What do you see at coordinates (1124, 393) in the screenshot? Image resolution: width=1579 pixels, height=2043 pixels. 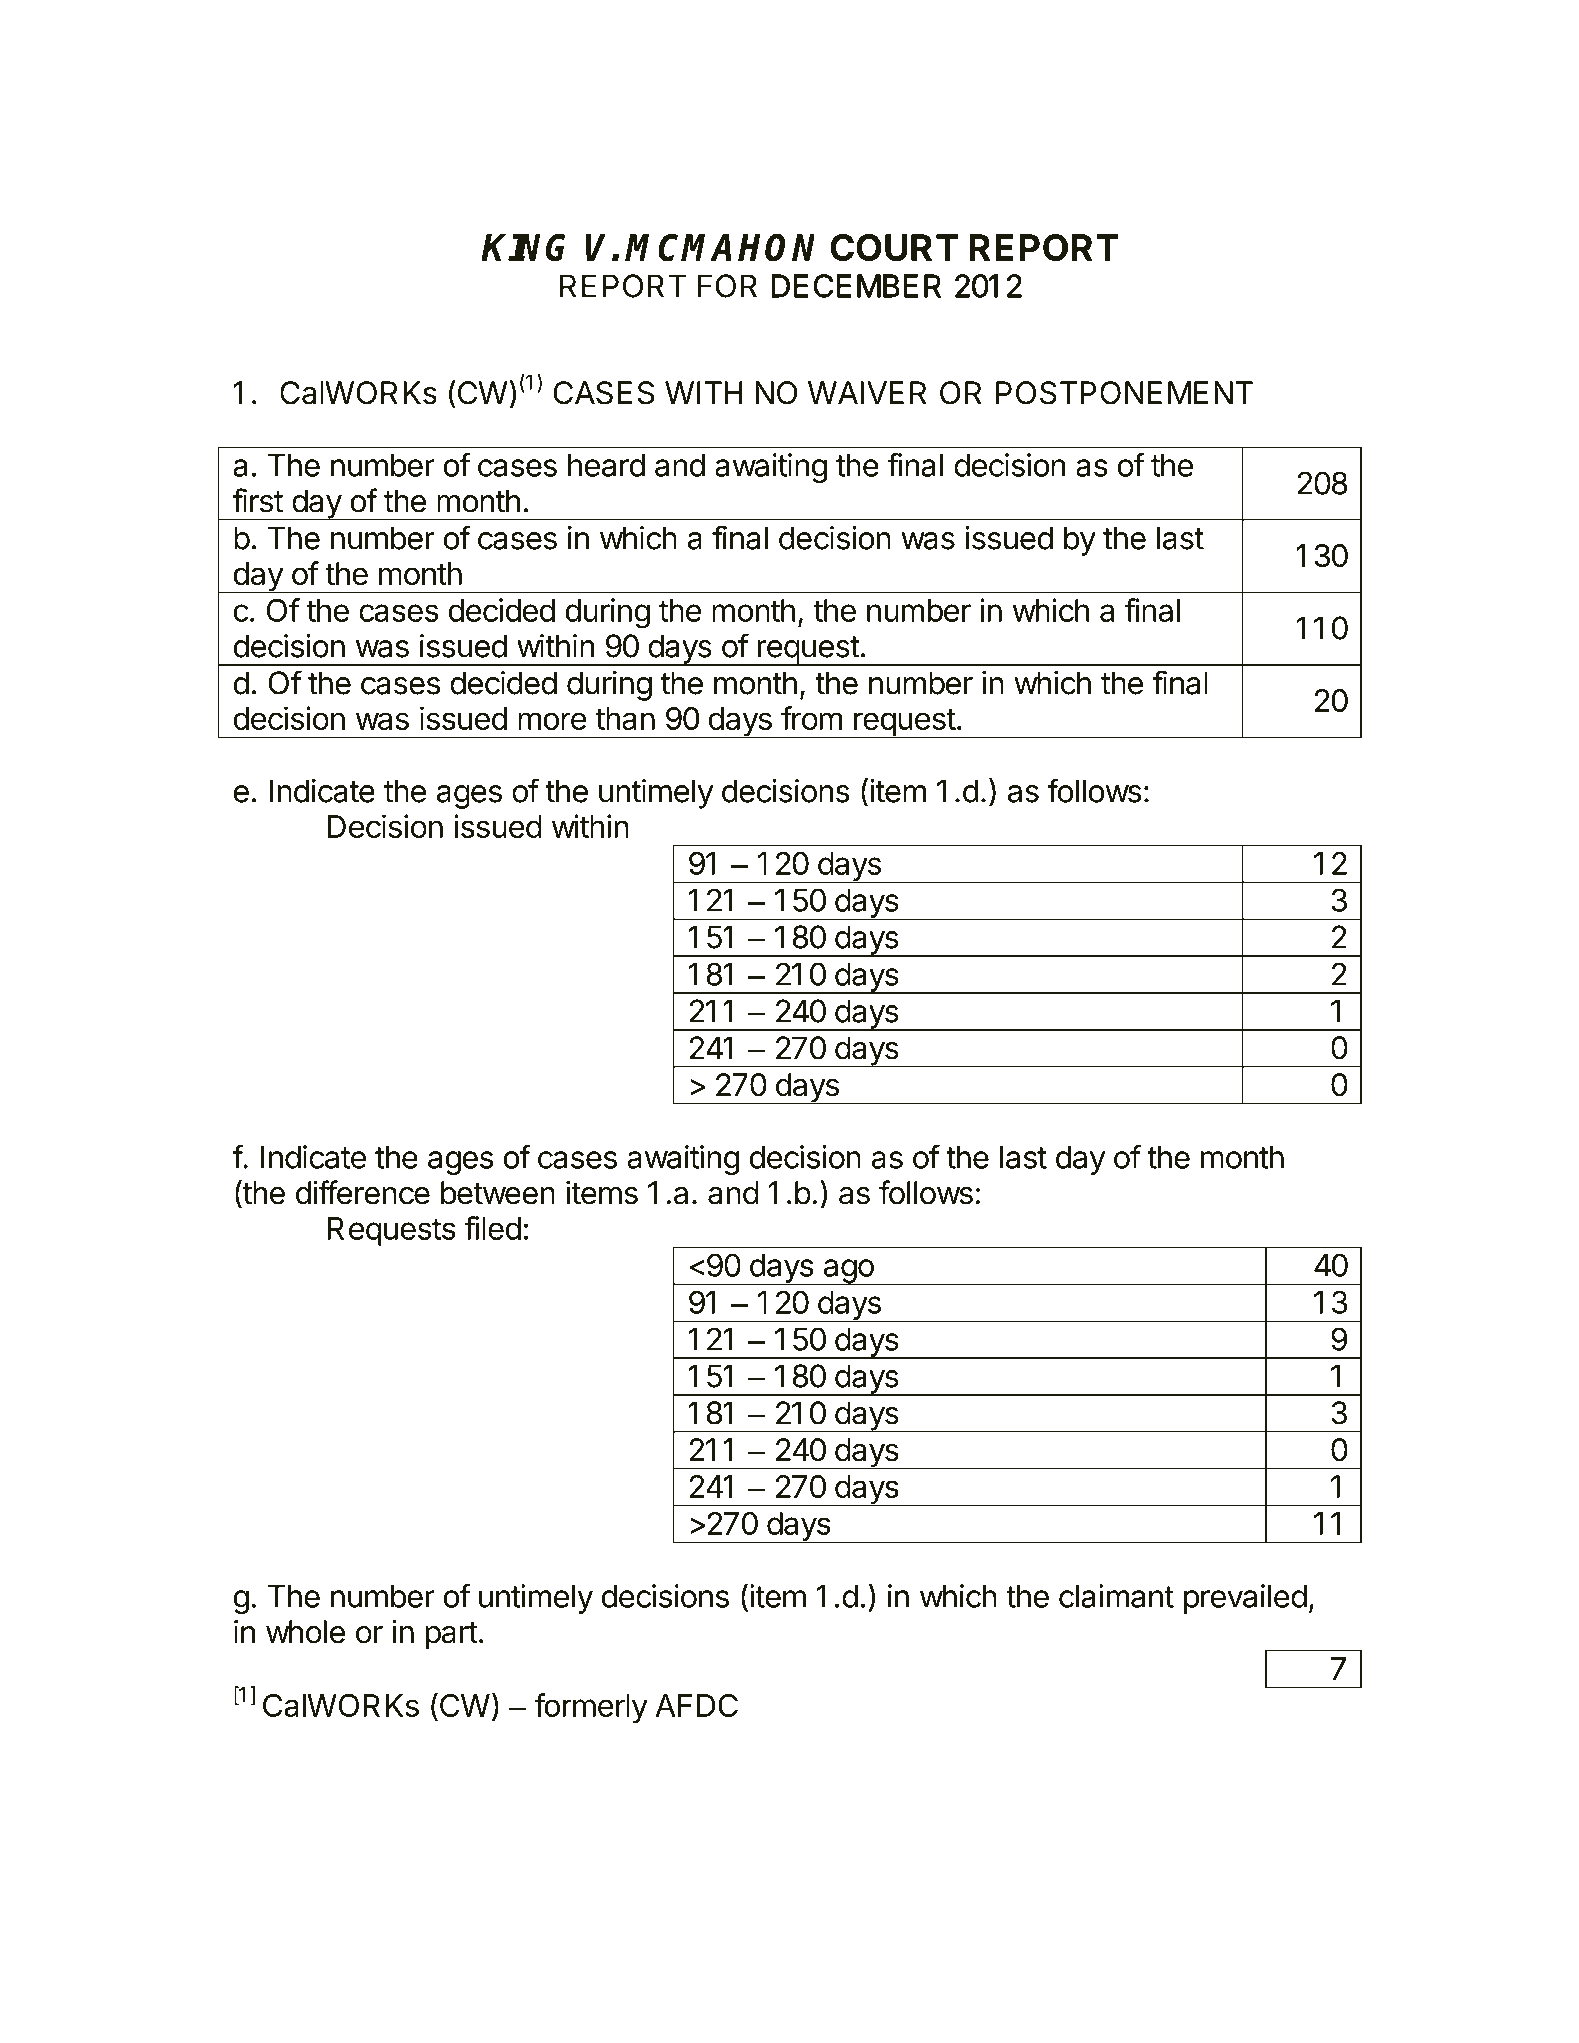 I see `POSTPONEMENT` at bounding box center [1124, 393].
